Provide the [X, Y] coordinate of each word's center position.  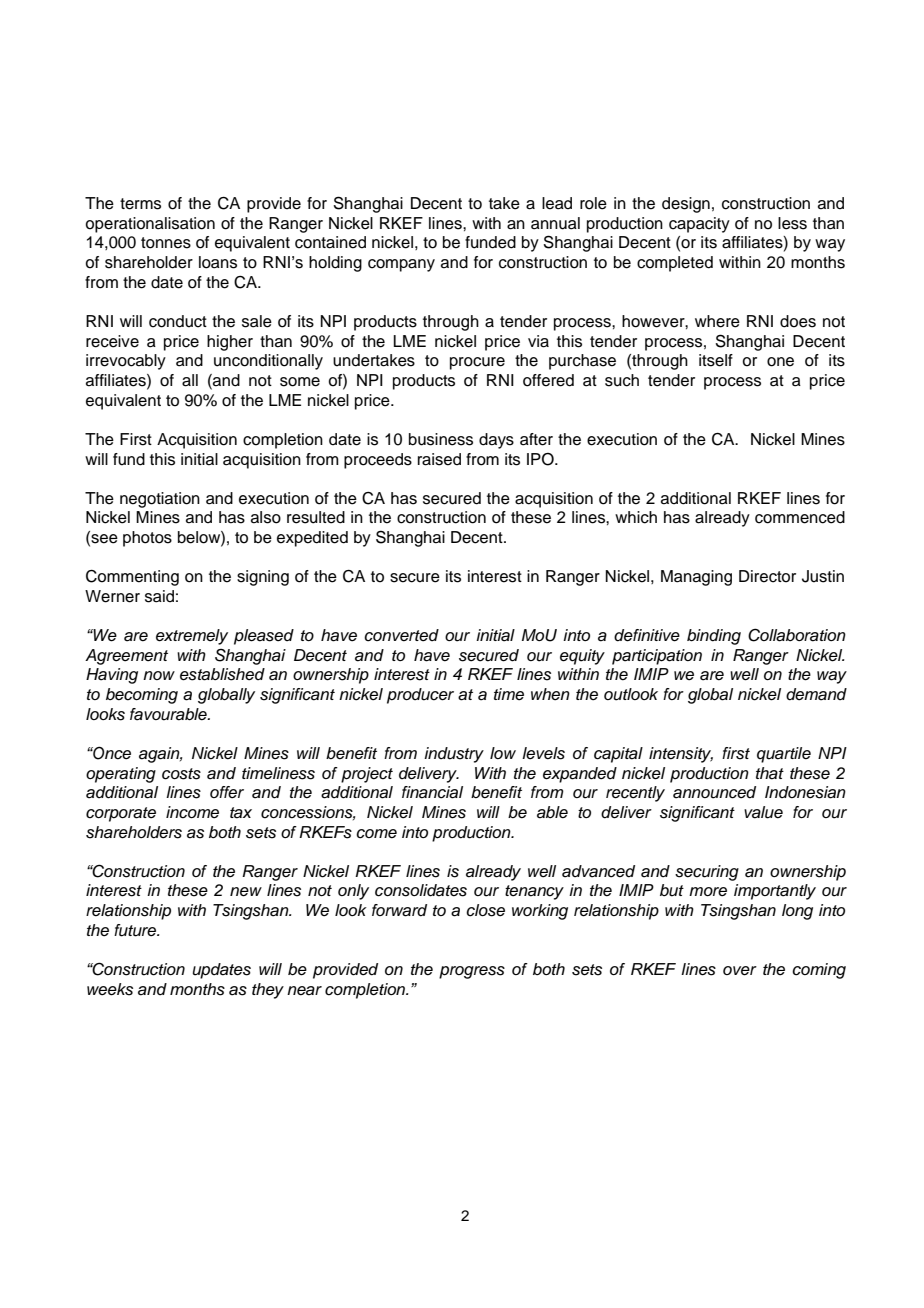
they [268, 991]
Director [767, 576]
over [740, 971]
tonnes [166, 243]
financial [432, 792]
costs [181, 774]
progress [472, 972]
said [159, 596]
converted [401, 635]
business [441, 439]
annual [555, 223]
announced [714, 792]
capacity [699, 225]
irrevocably [126, 362]
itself [716, 360]
